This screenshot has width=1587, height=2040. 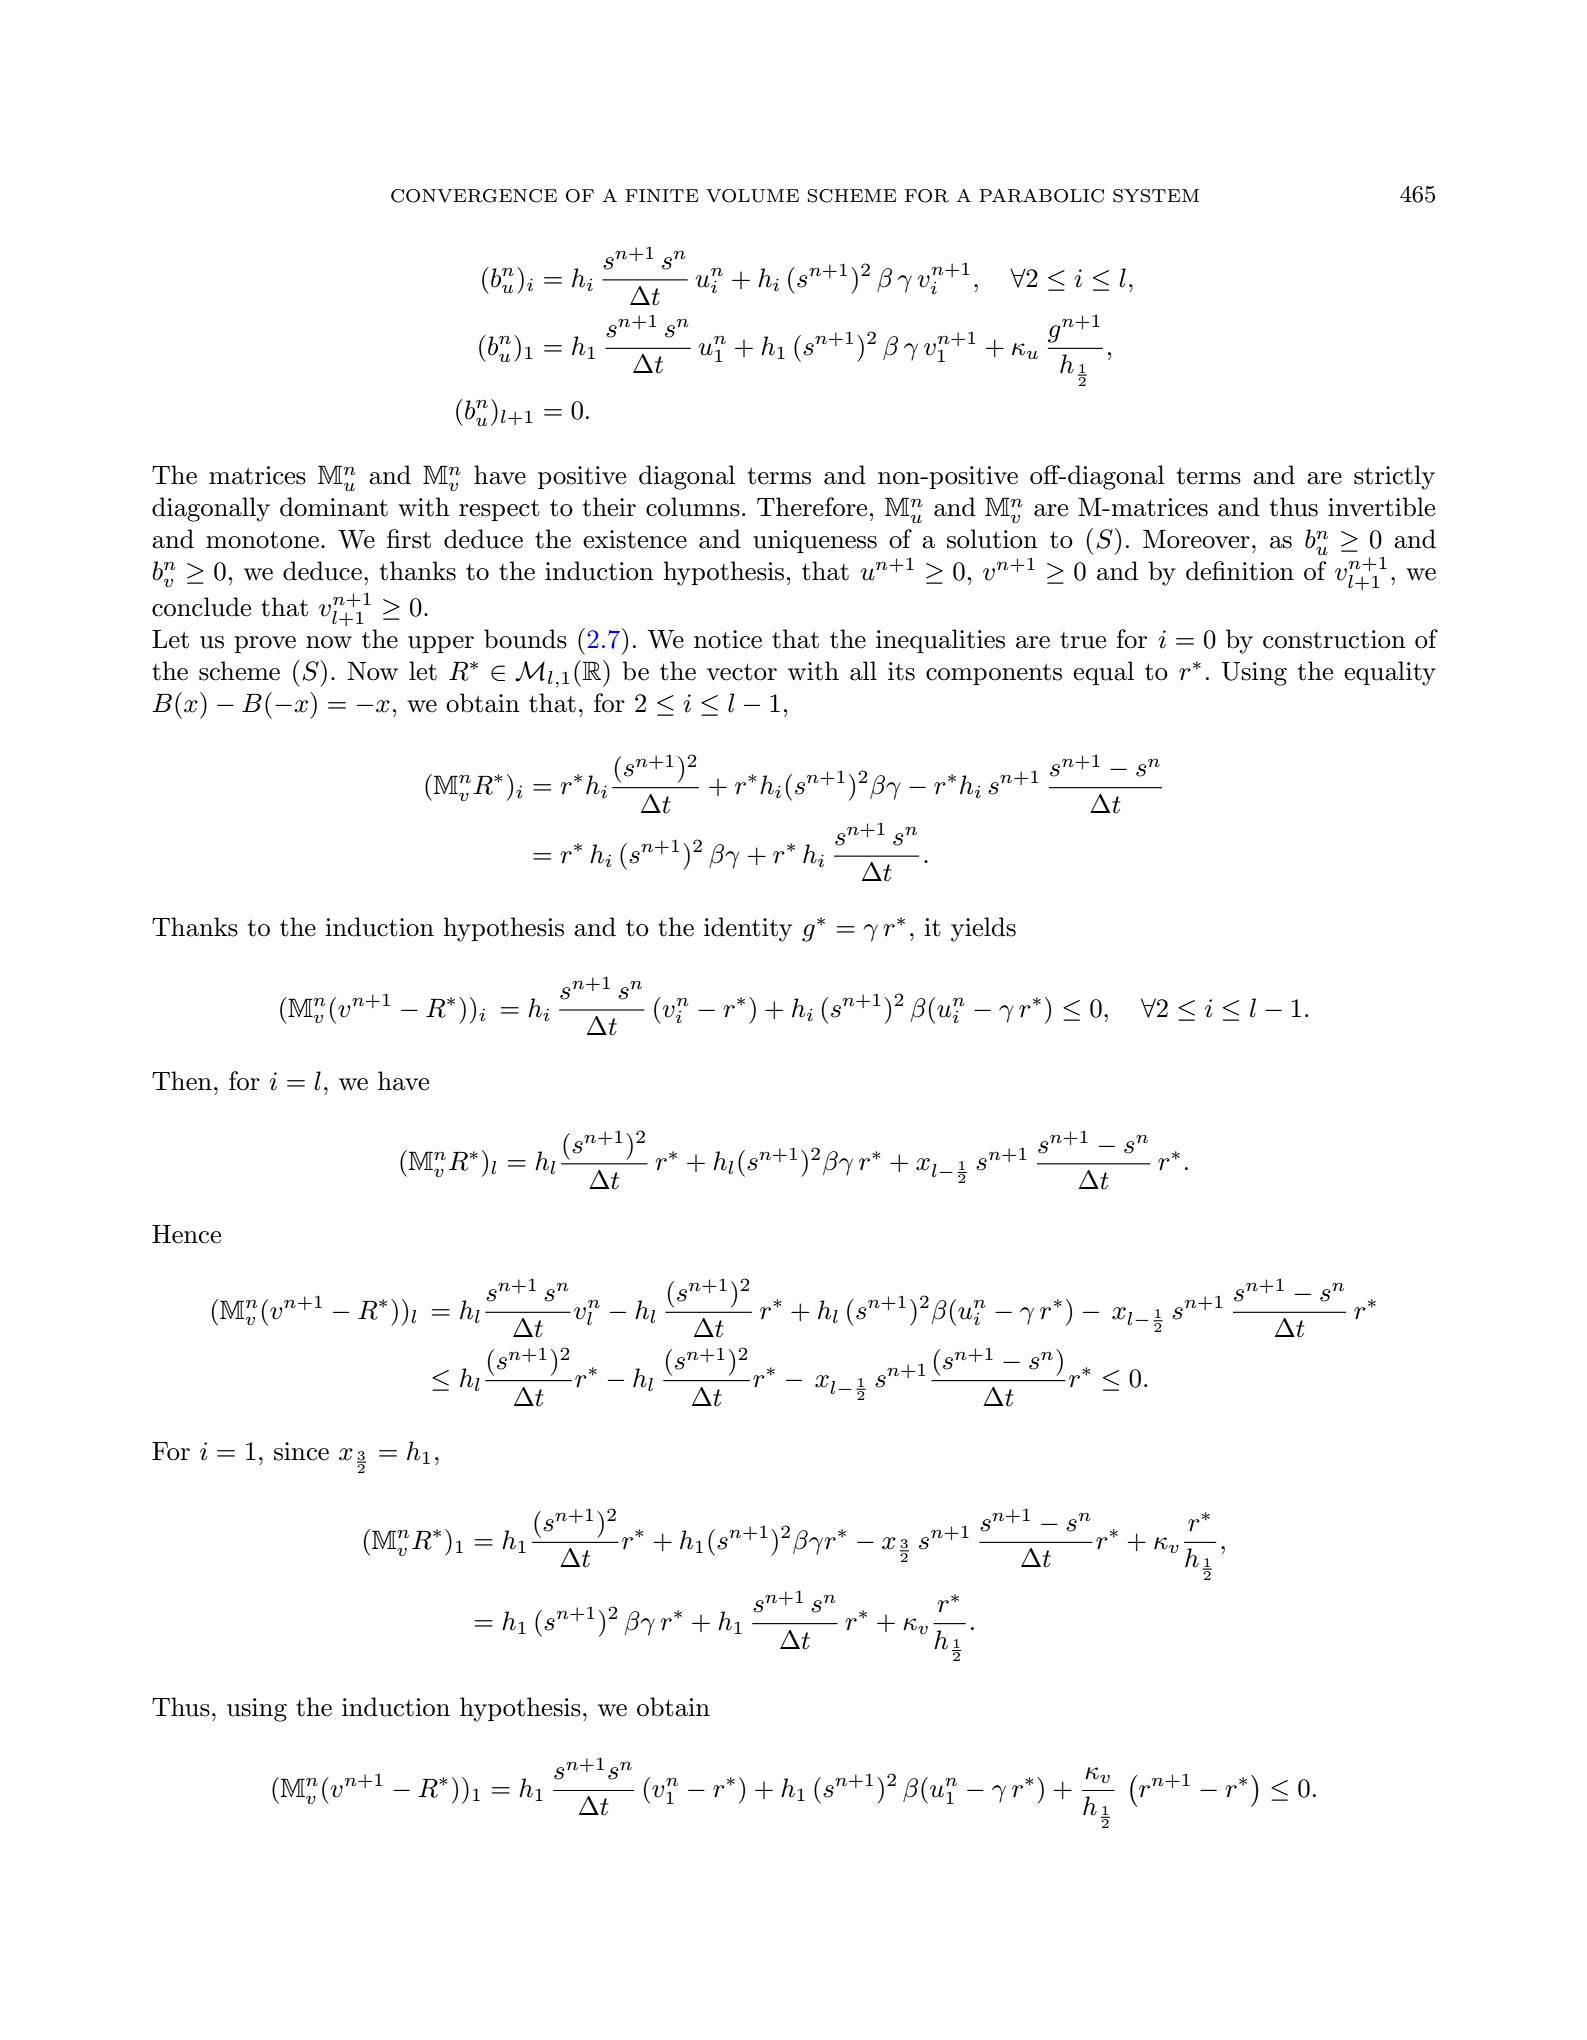 What do you see at coordinates (748, 929) in the screenshot?
I see `identity` at bounding box center [748, 929].
